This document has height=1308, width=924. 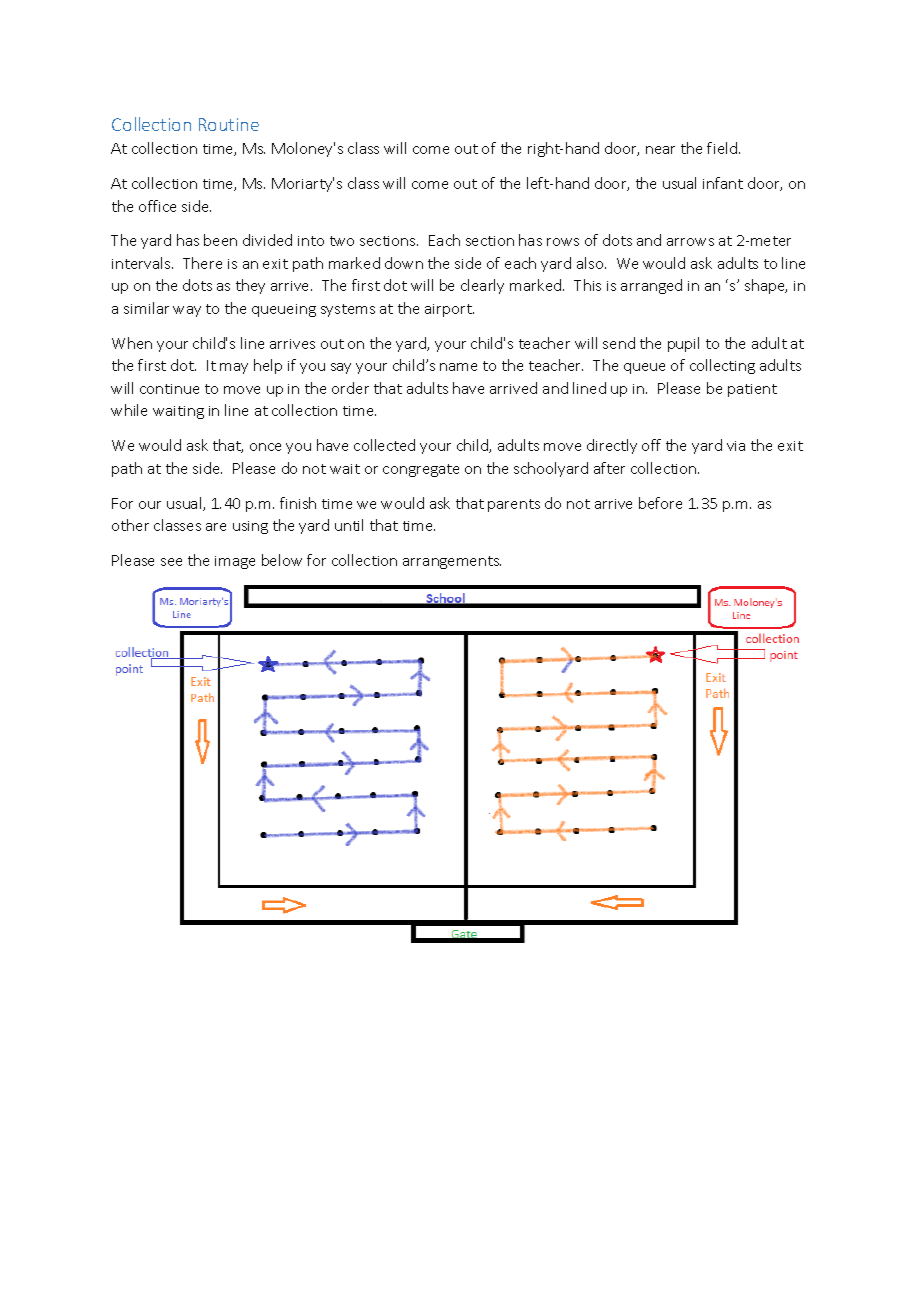 I want to click on There, so click(x=202, y=263).
